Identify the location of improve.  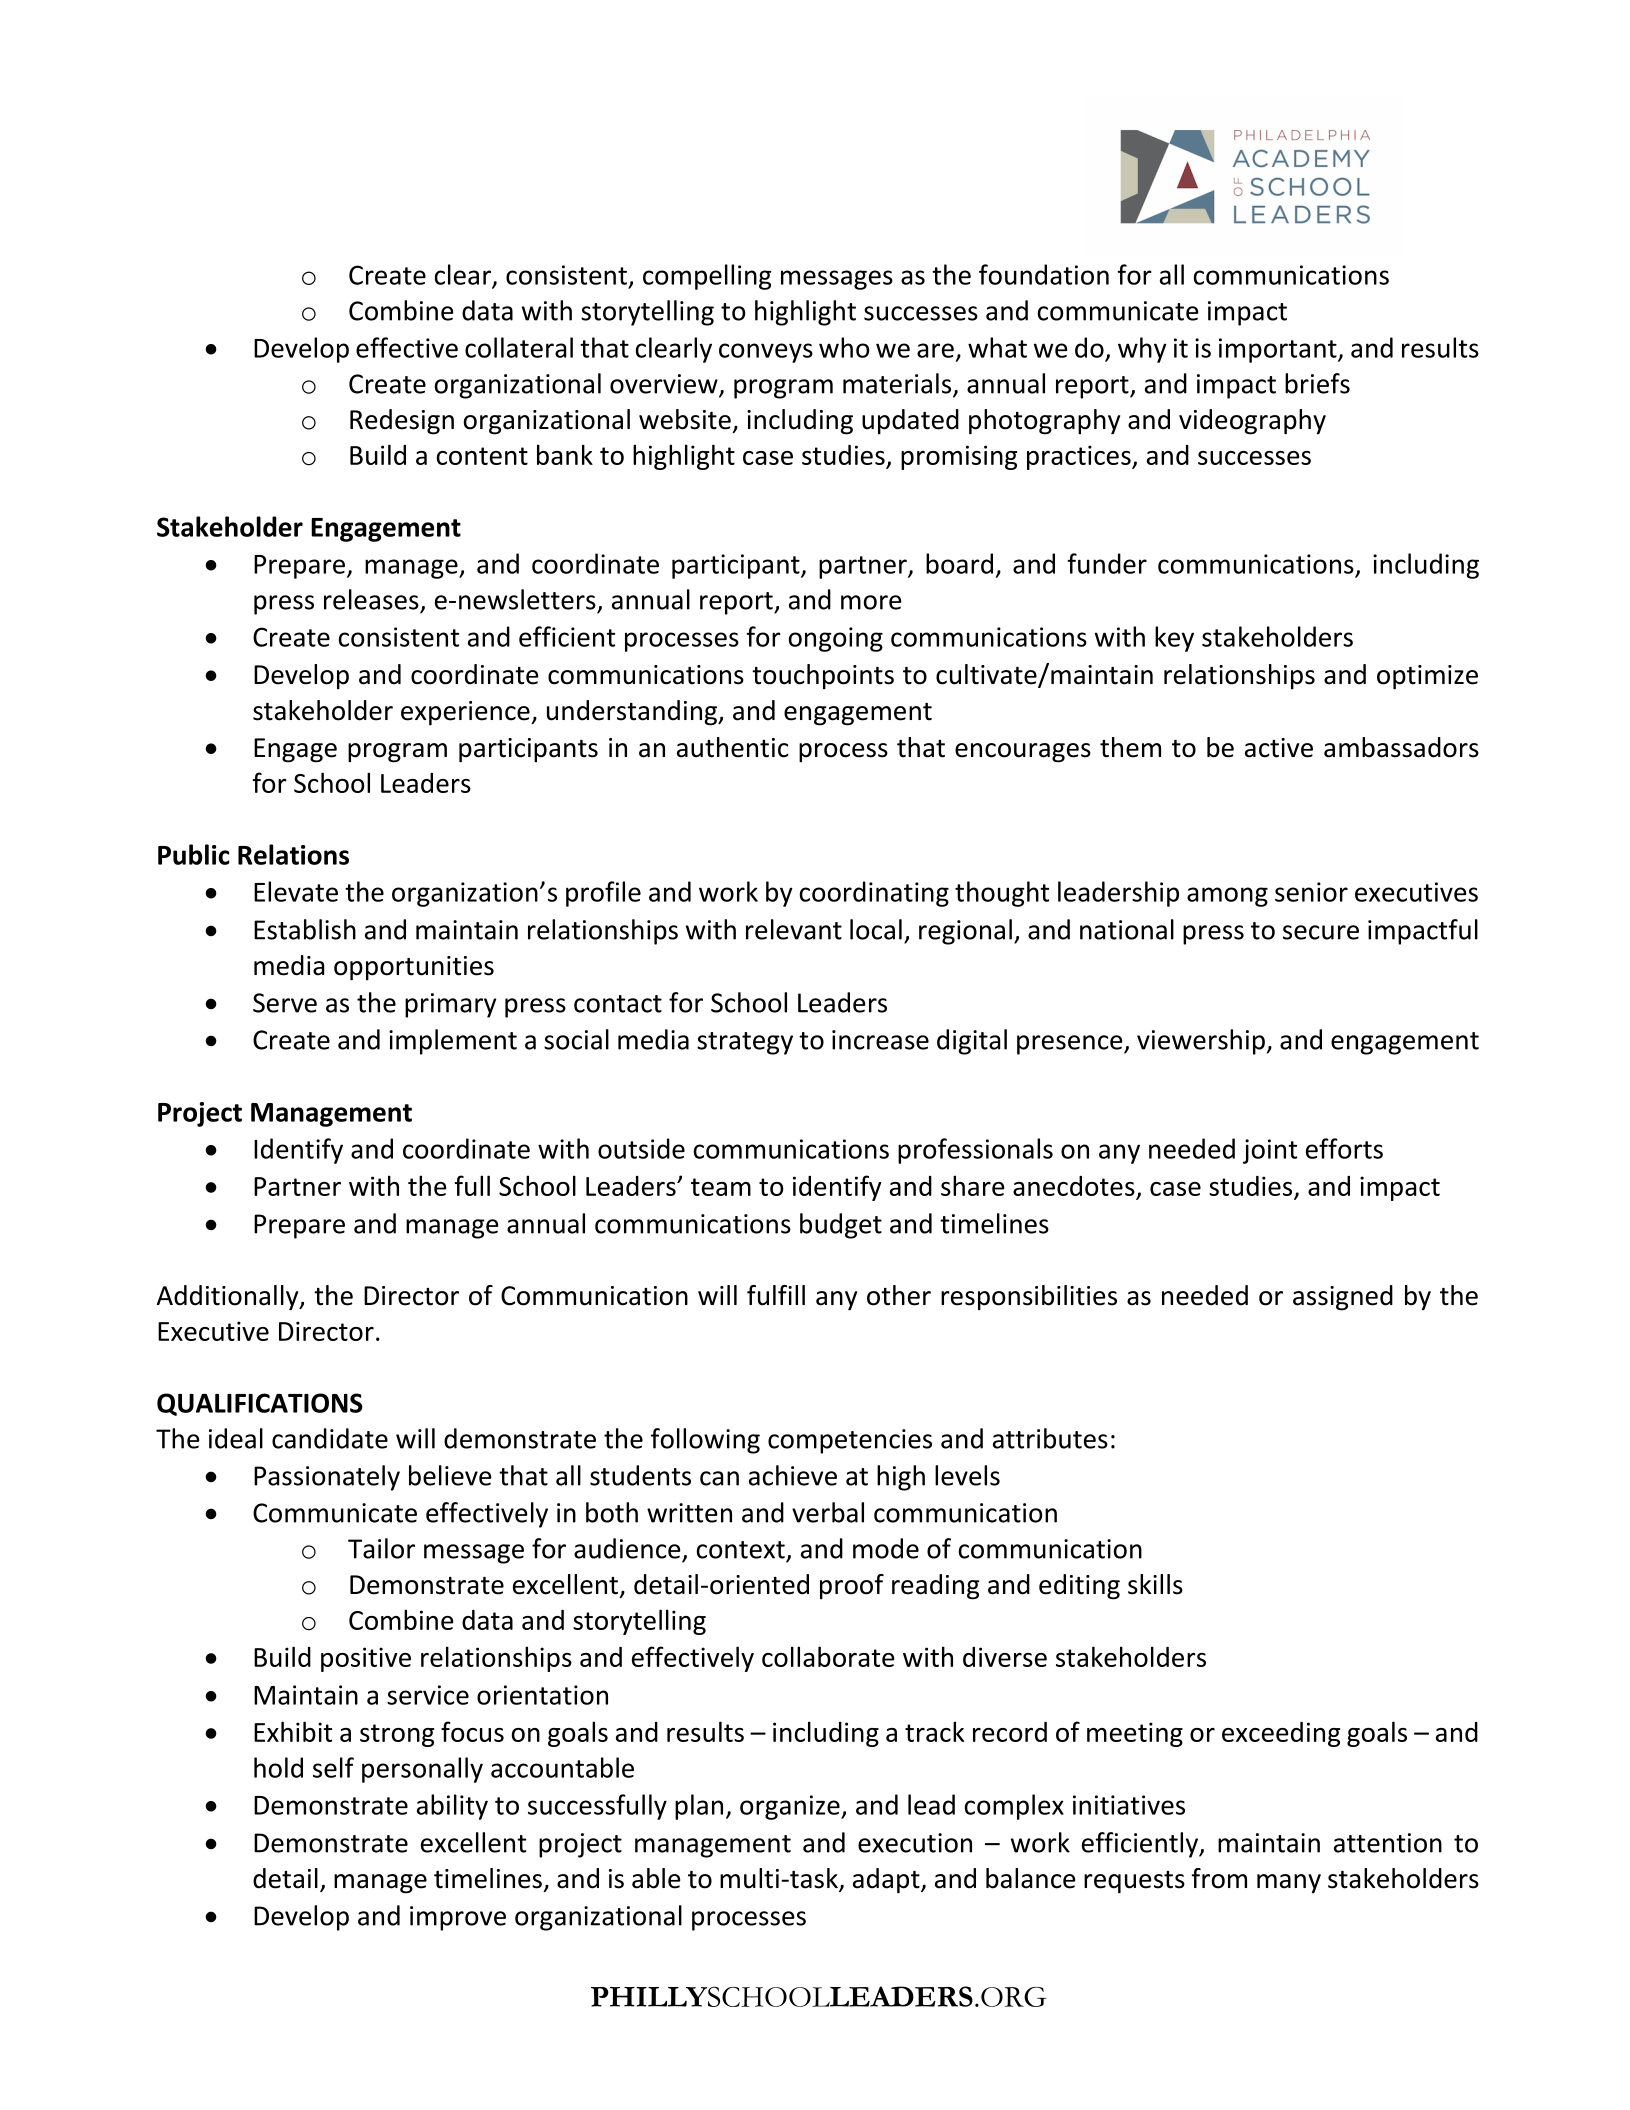
(458, 1918).
